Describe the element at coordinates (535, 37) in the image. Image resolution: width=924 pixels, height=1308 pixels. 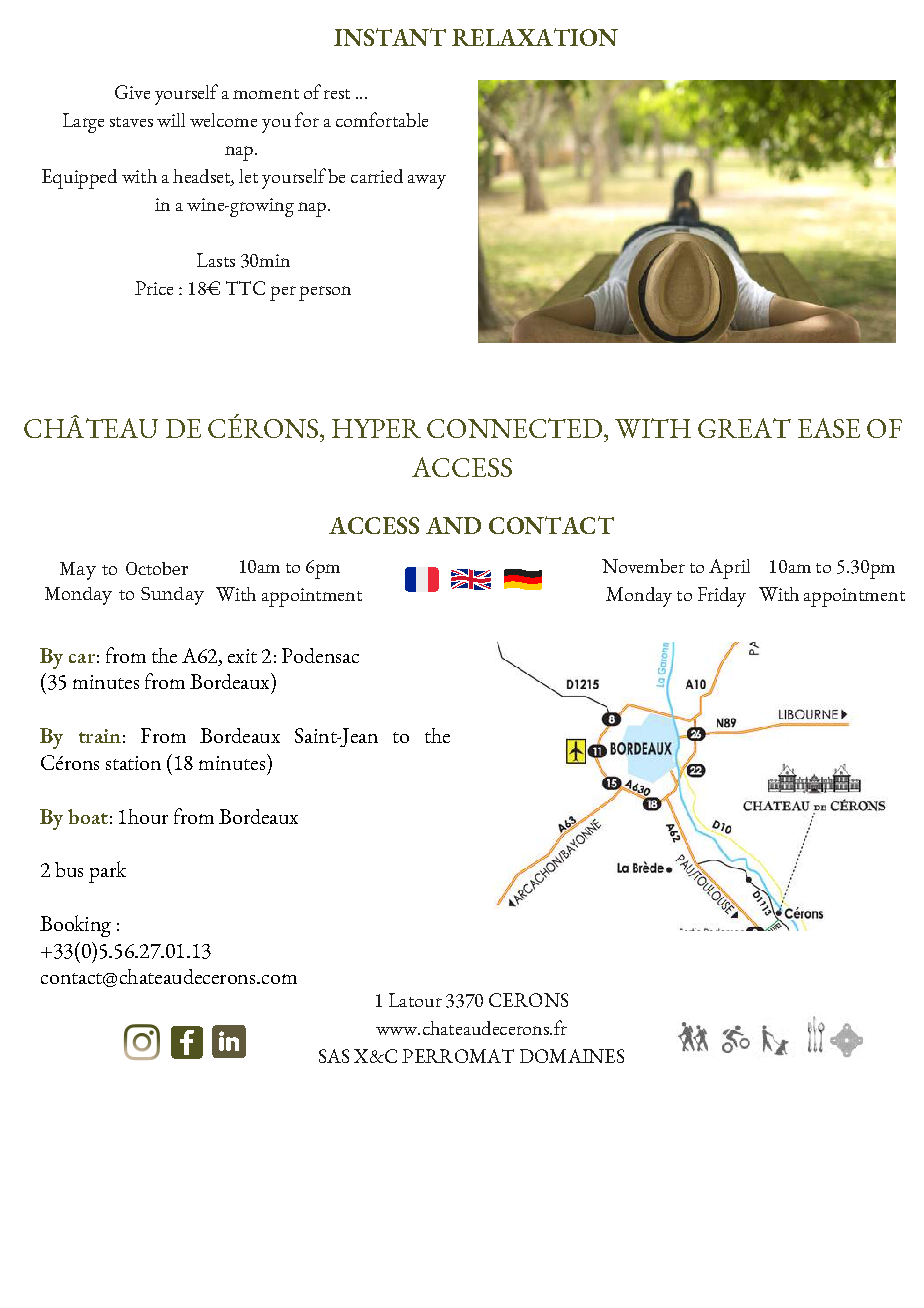
I see `RELAXATION` at that location.
